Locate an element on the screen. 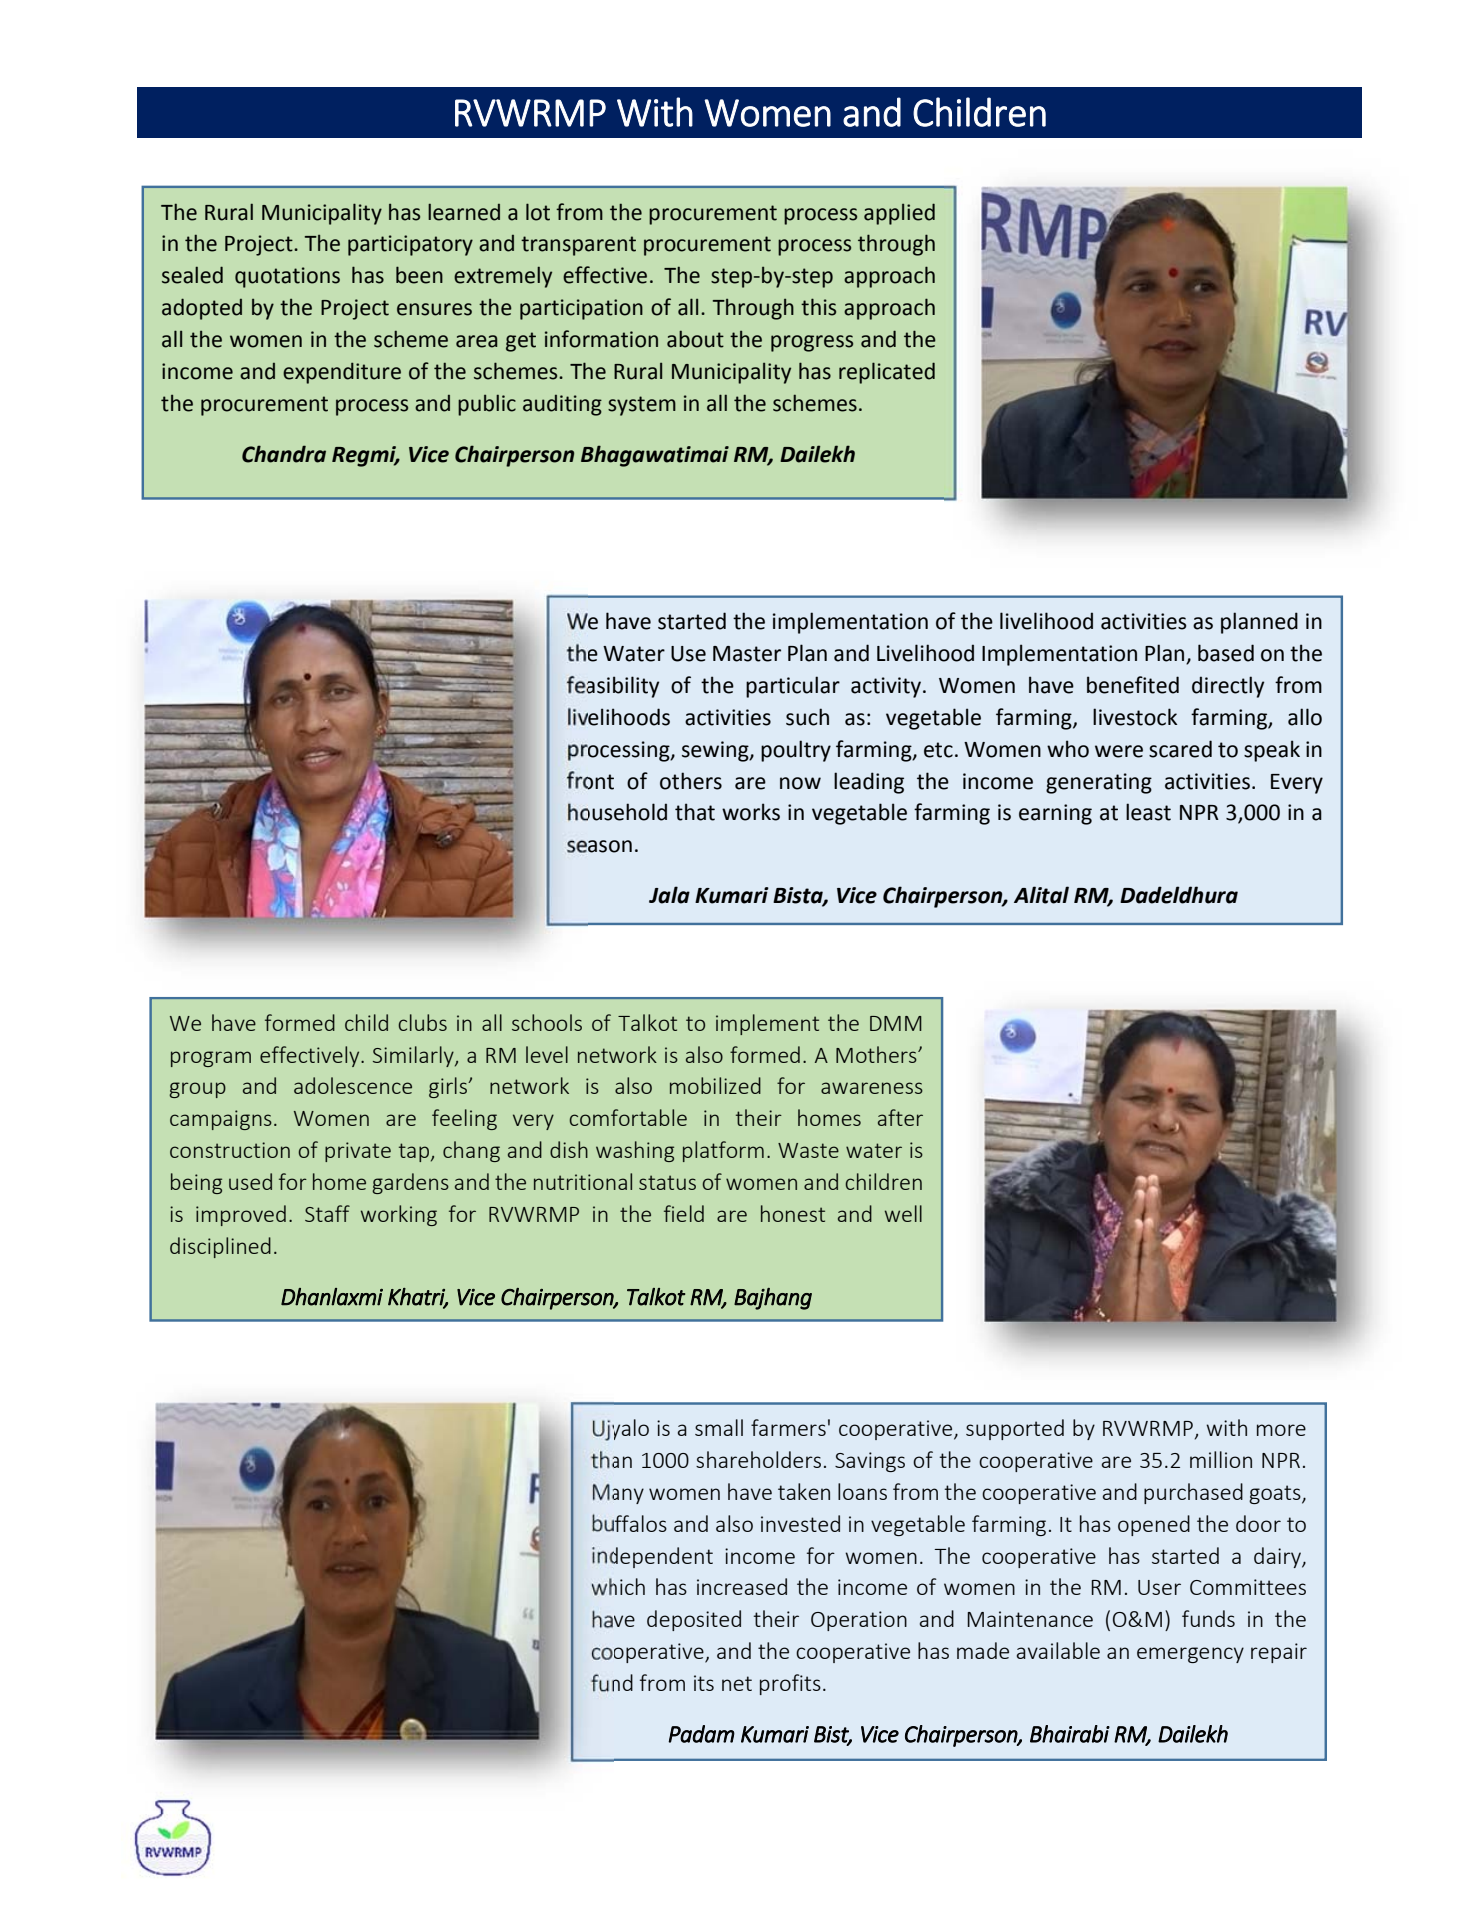 This screenshot has width=1478, height=1913. Jala is located at coordinates (669, 895).
